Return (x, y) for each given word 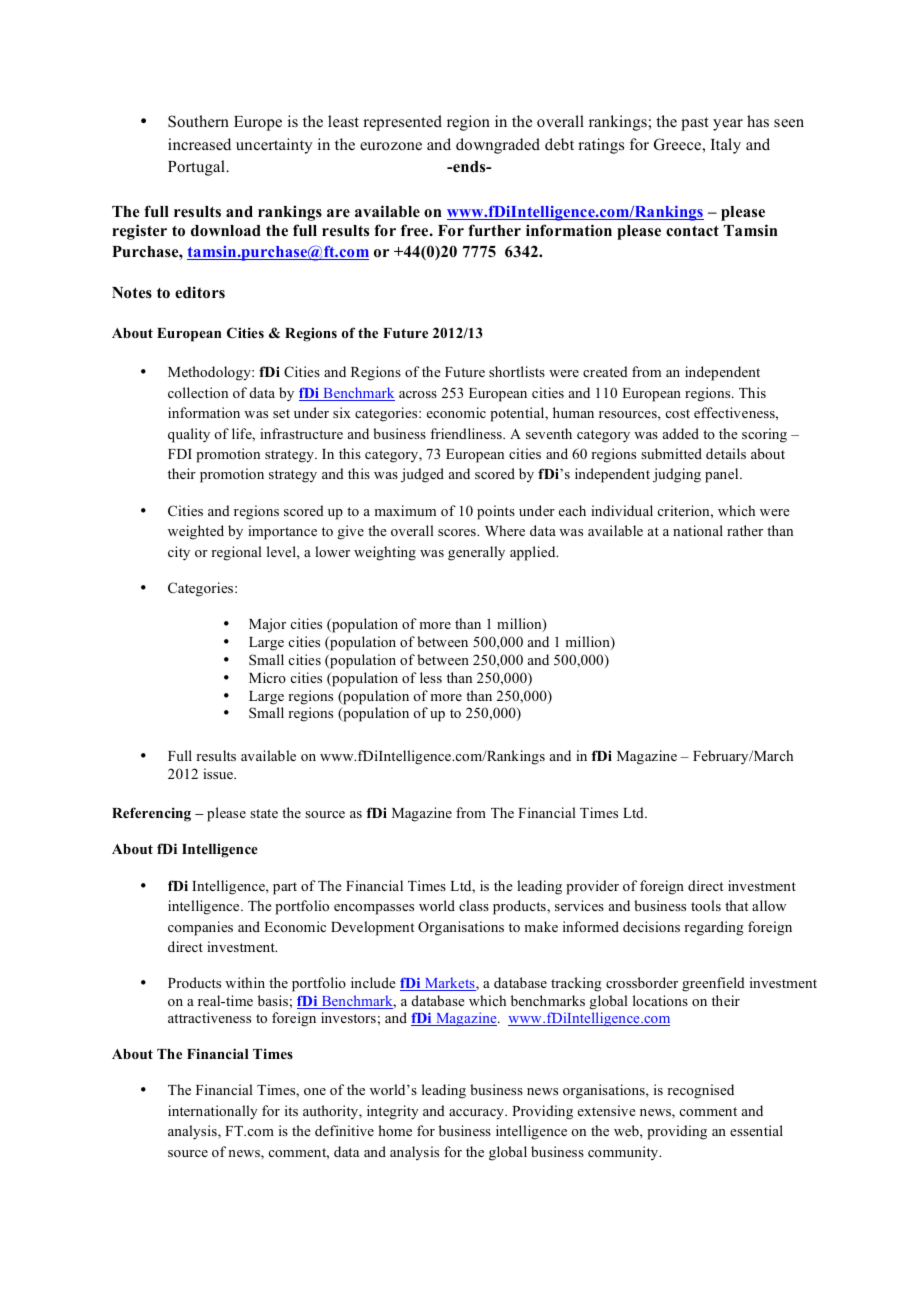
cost (678, 413)
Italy (726, 146)
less (431, 677)
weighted (196, 532)
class (474, 905)
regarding (714, 928)
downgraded (498, 146)
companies (200, 928)
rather (745, 530)
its (291, 1110)
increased (199, 144)
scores (458, 532)
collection (198, 392)
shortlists (517, 371)
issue (219, 773)
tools (706, 905)
